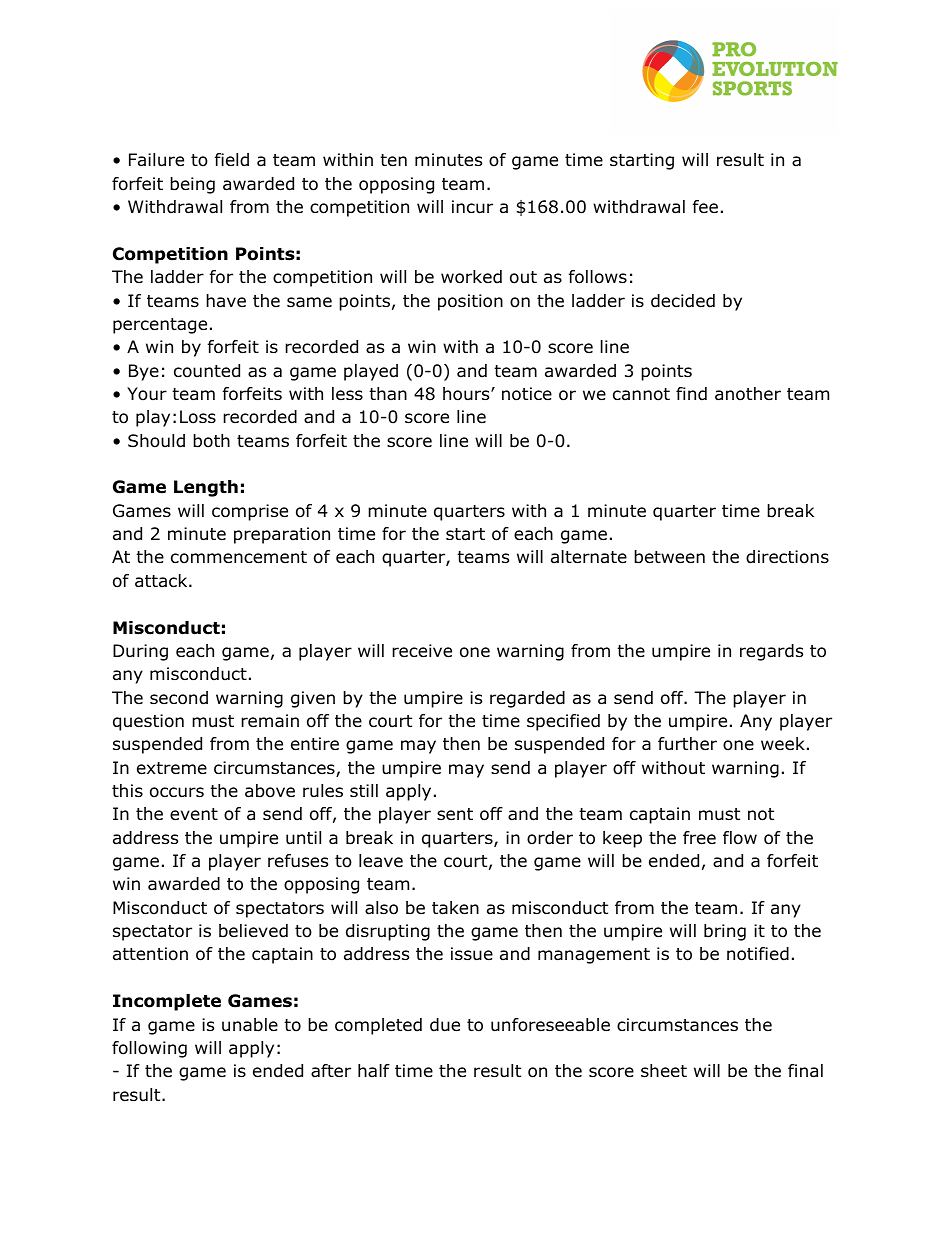 The image size is (952, 1233). Describe the element at coordinates (455, 814) in the image. I see `sent` at that location.
